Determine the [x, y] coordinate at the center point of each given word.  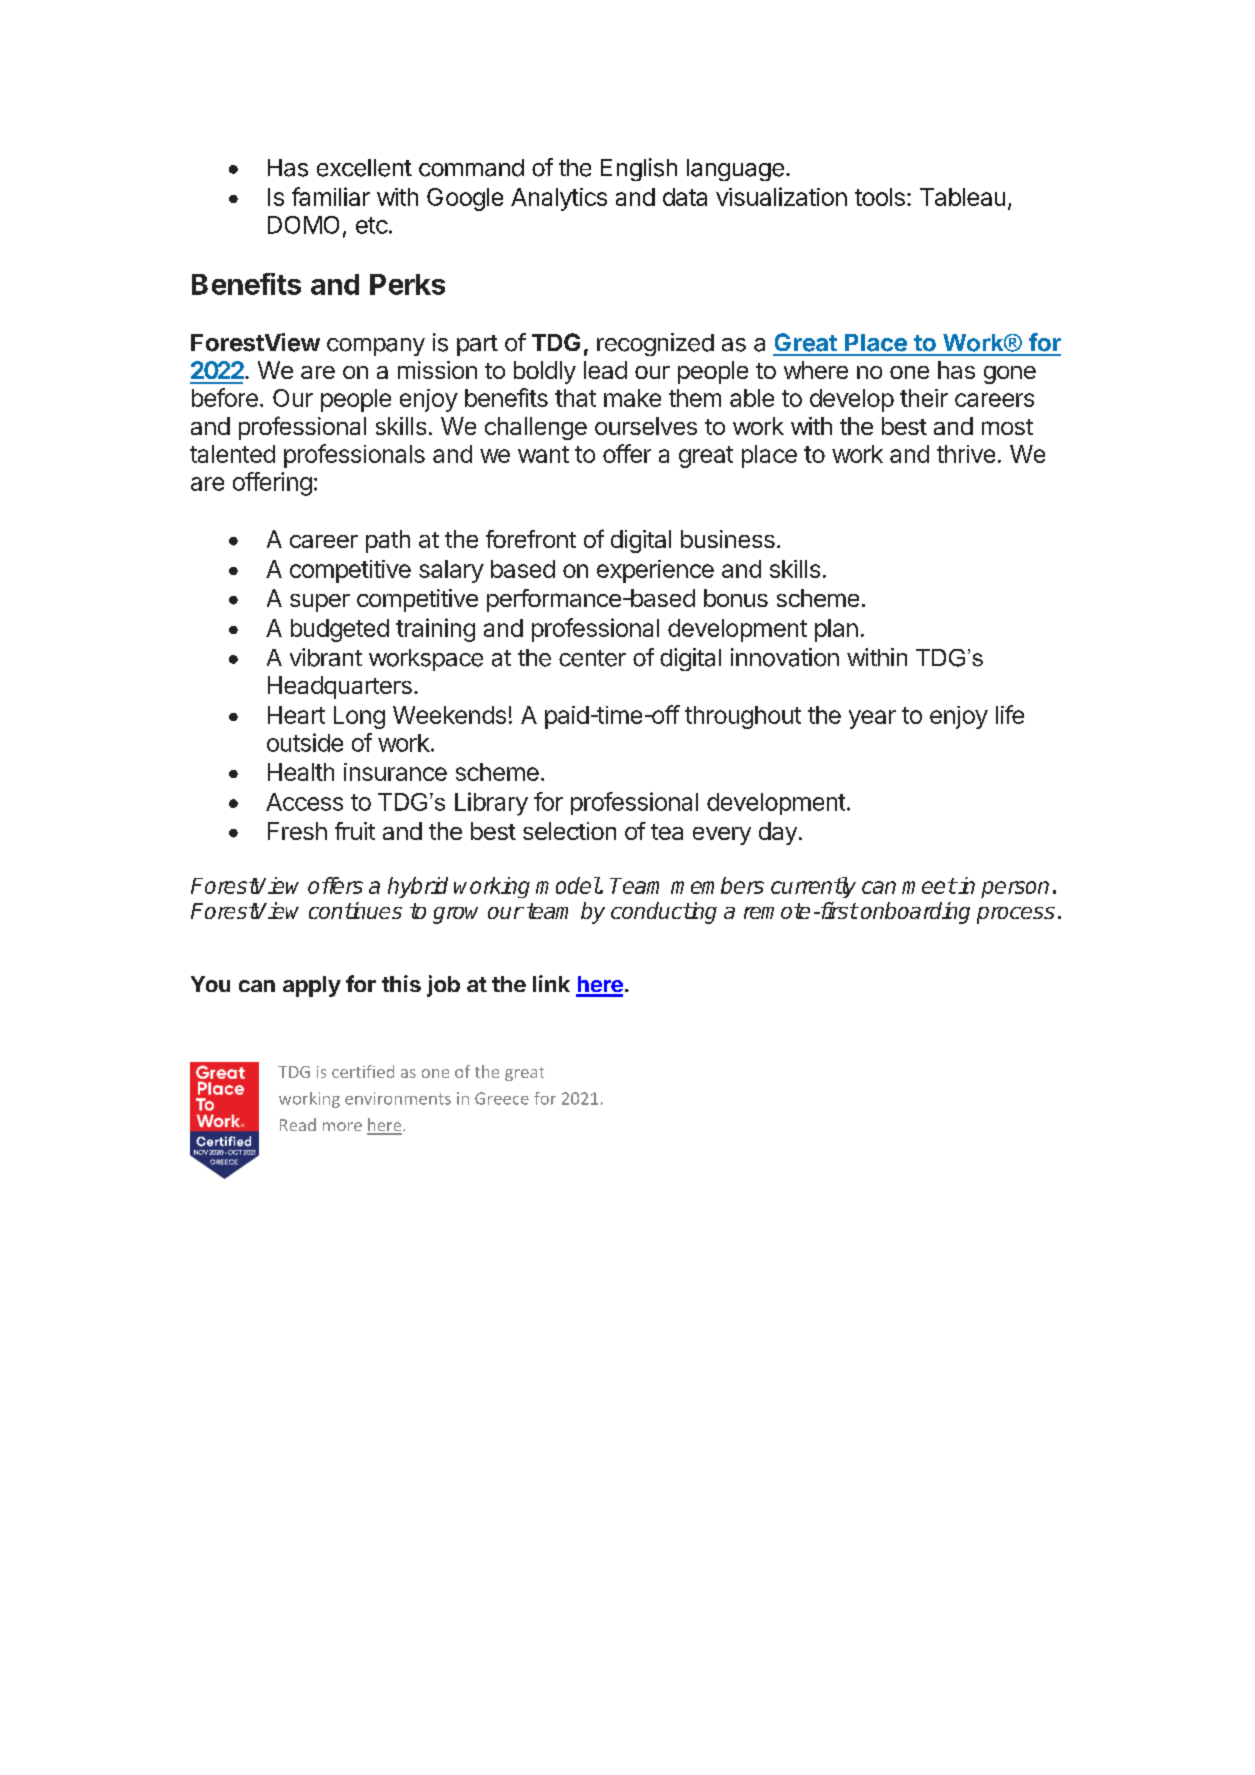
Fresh [297, 831]
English [639, 169]
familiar [331, 196]
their [924, 398]
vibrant [326, 657]
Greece [502, 1098]
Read [298, 1124]
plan [836, 630]
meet [929, 886]
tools [880, 197]
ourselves [646, 426]
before [225, 397]
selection [569, 831]
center [592, 658]
